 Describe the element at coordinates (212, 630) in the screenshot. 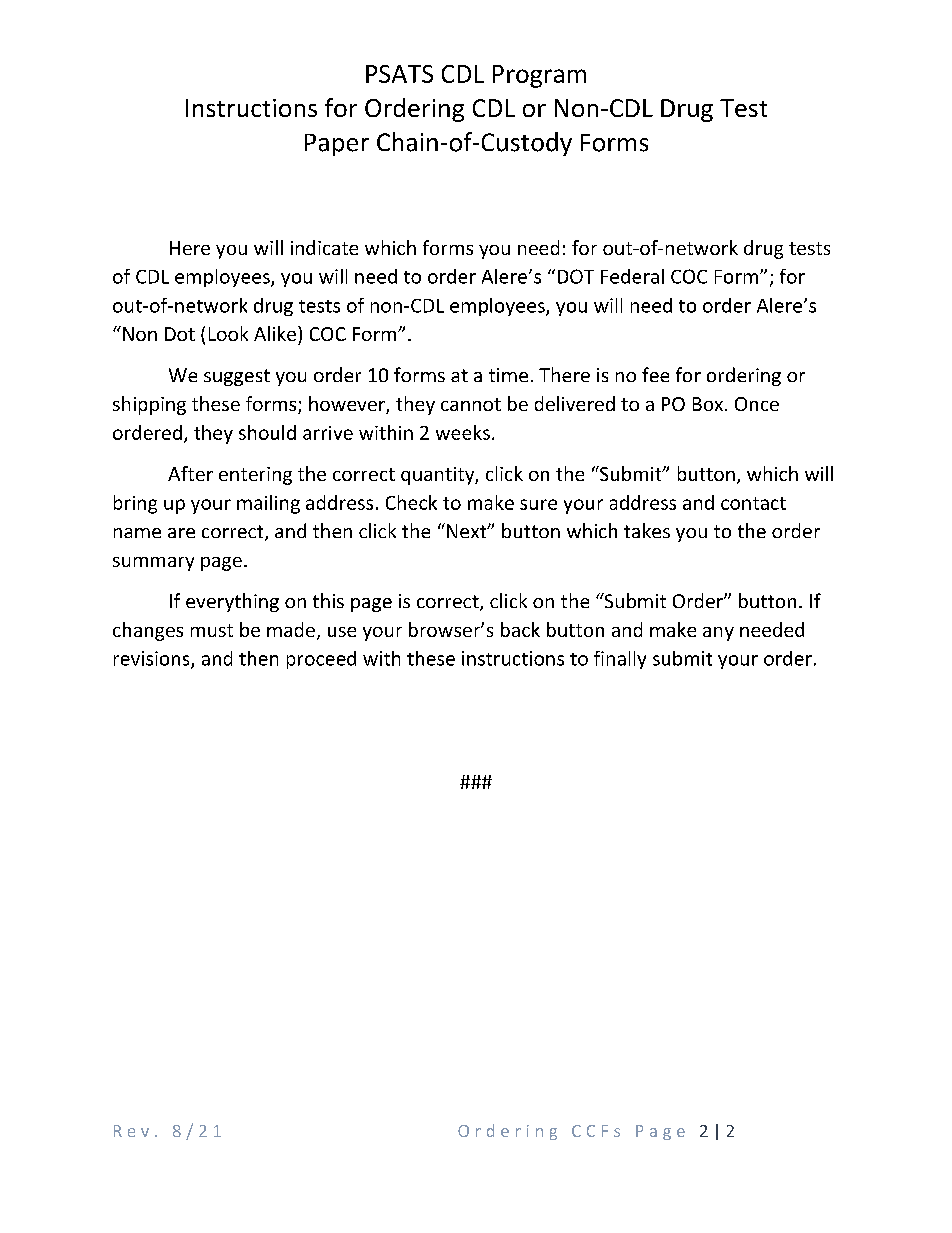

I see `must` at that location.
